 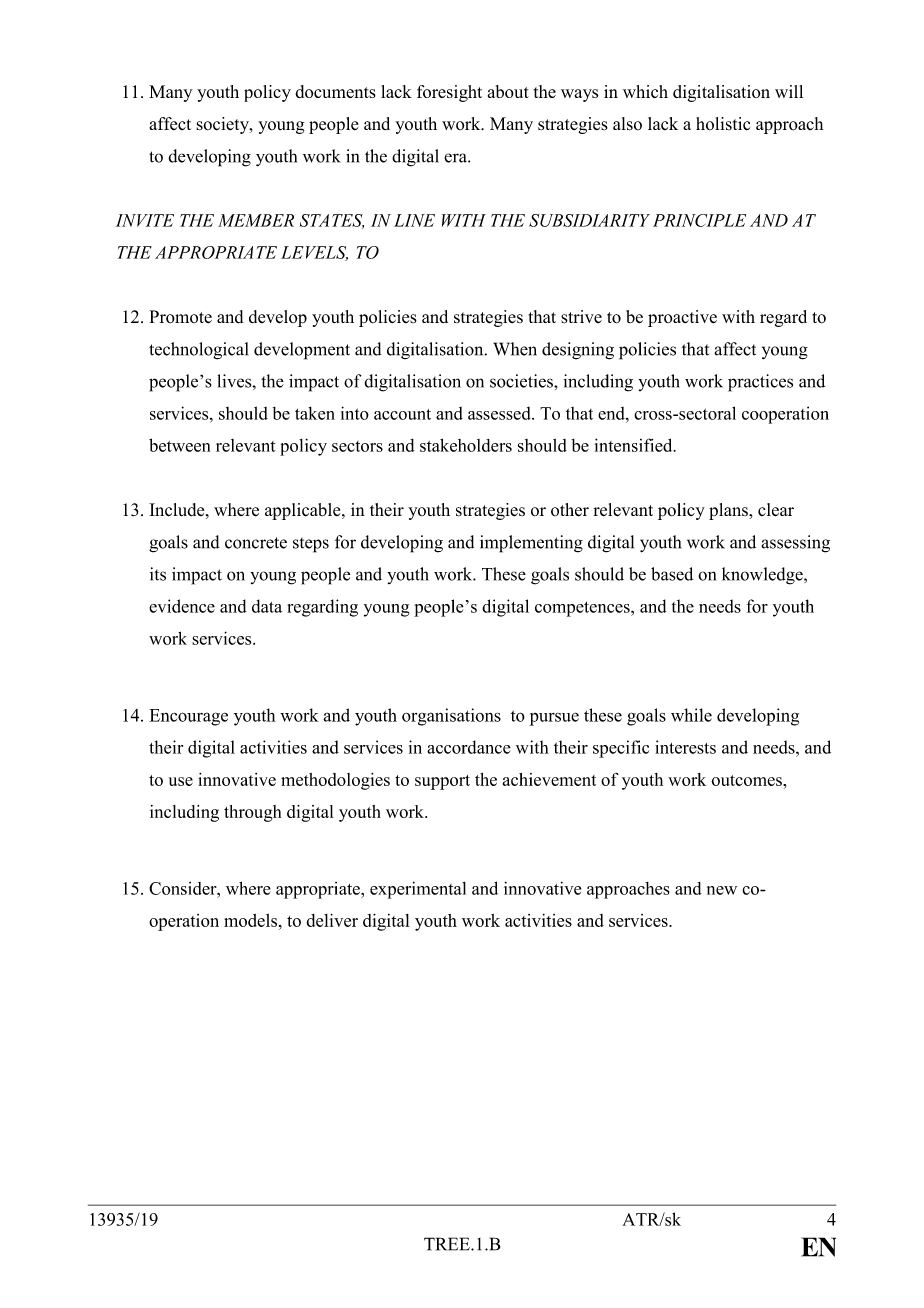 I want to click on organisations, so click(x=451, y=717).
